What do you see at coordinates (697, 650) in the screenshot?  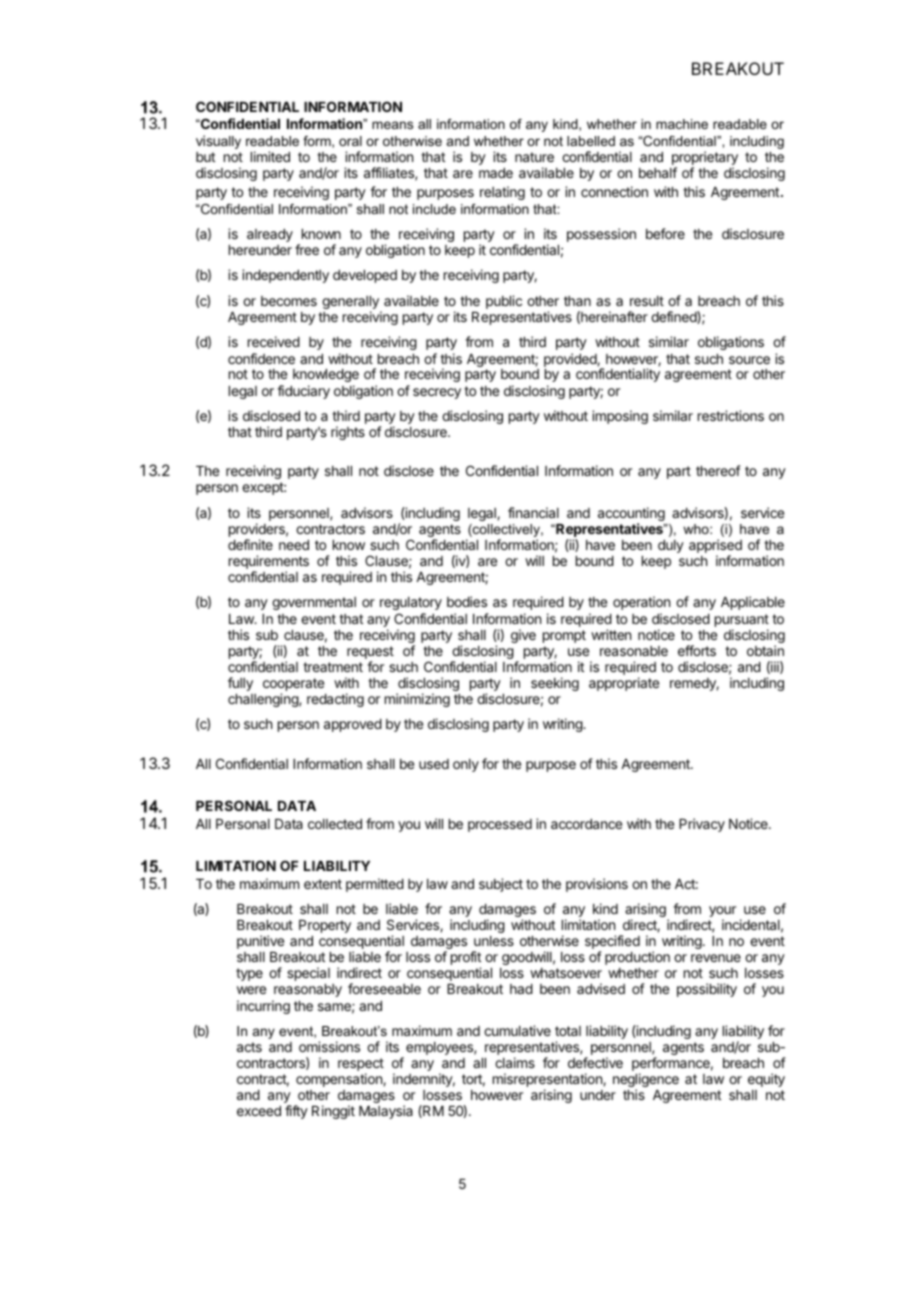 I see `efforts` at bounding box center [697, 650].
